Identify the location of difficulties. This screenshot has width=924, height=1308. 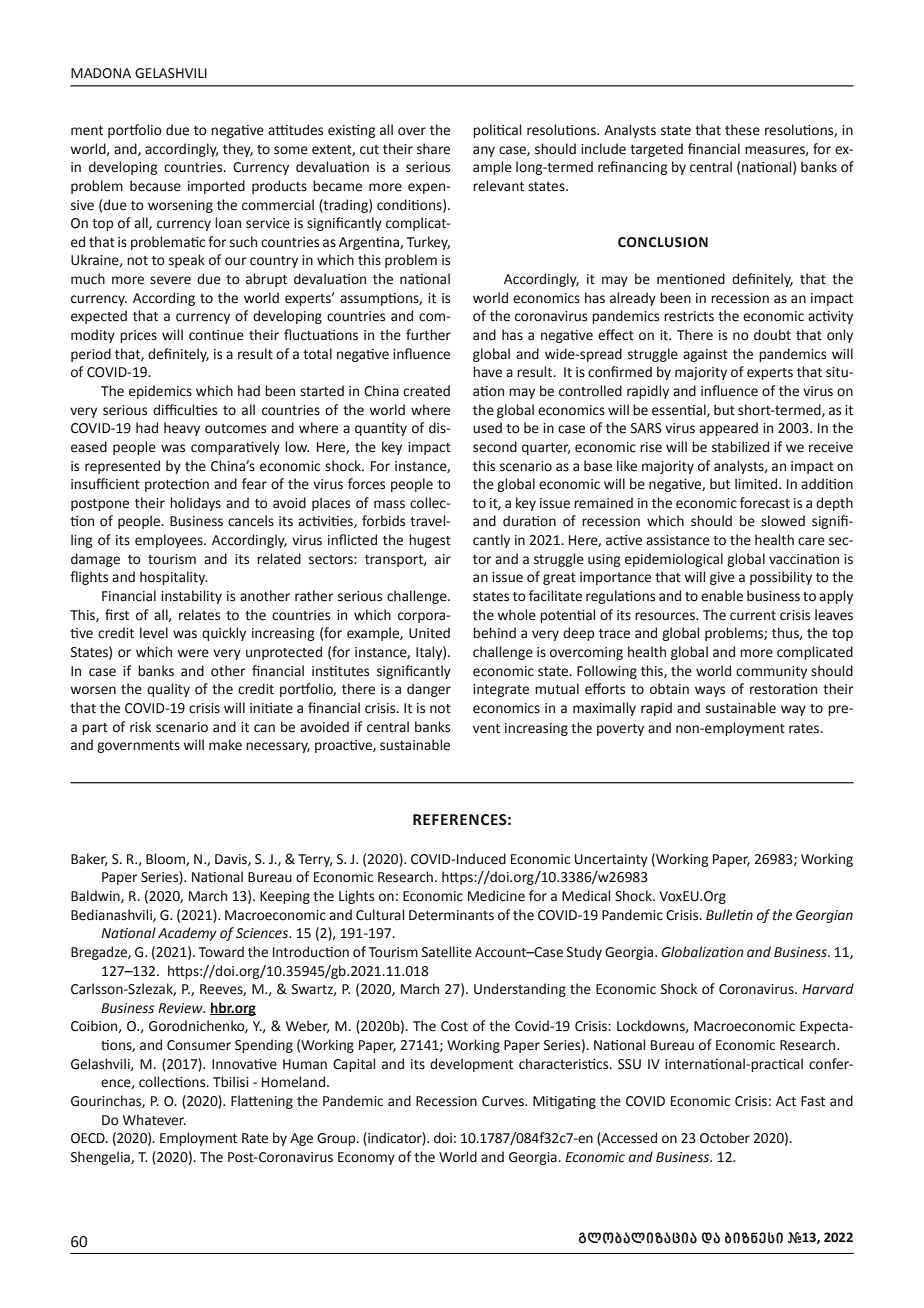
(185, 410).
